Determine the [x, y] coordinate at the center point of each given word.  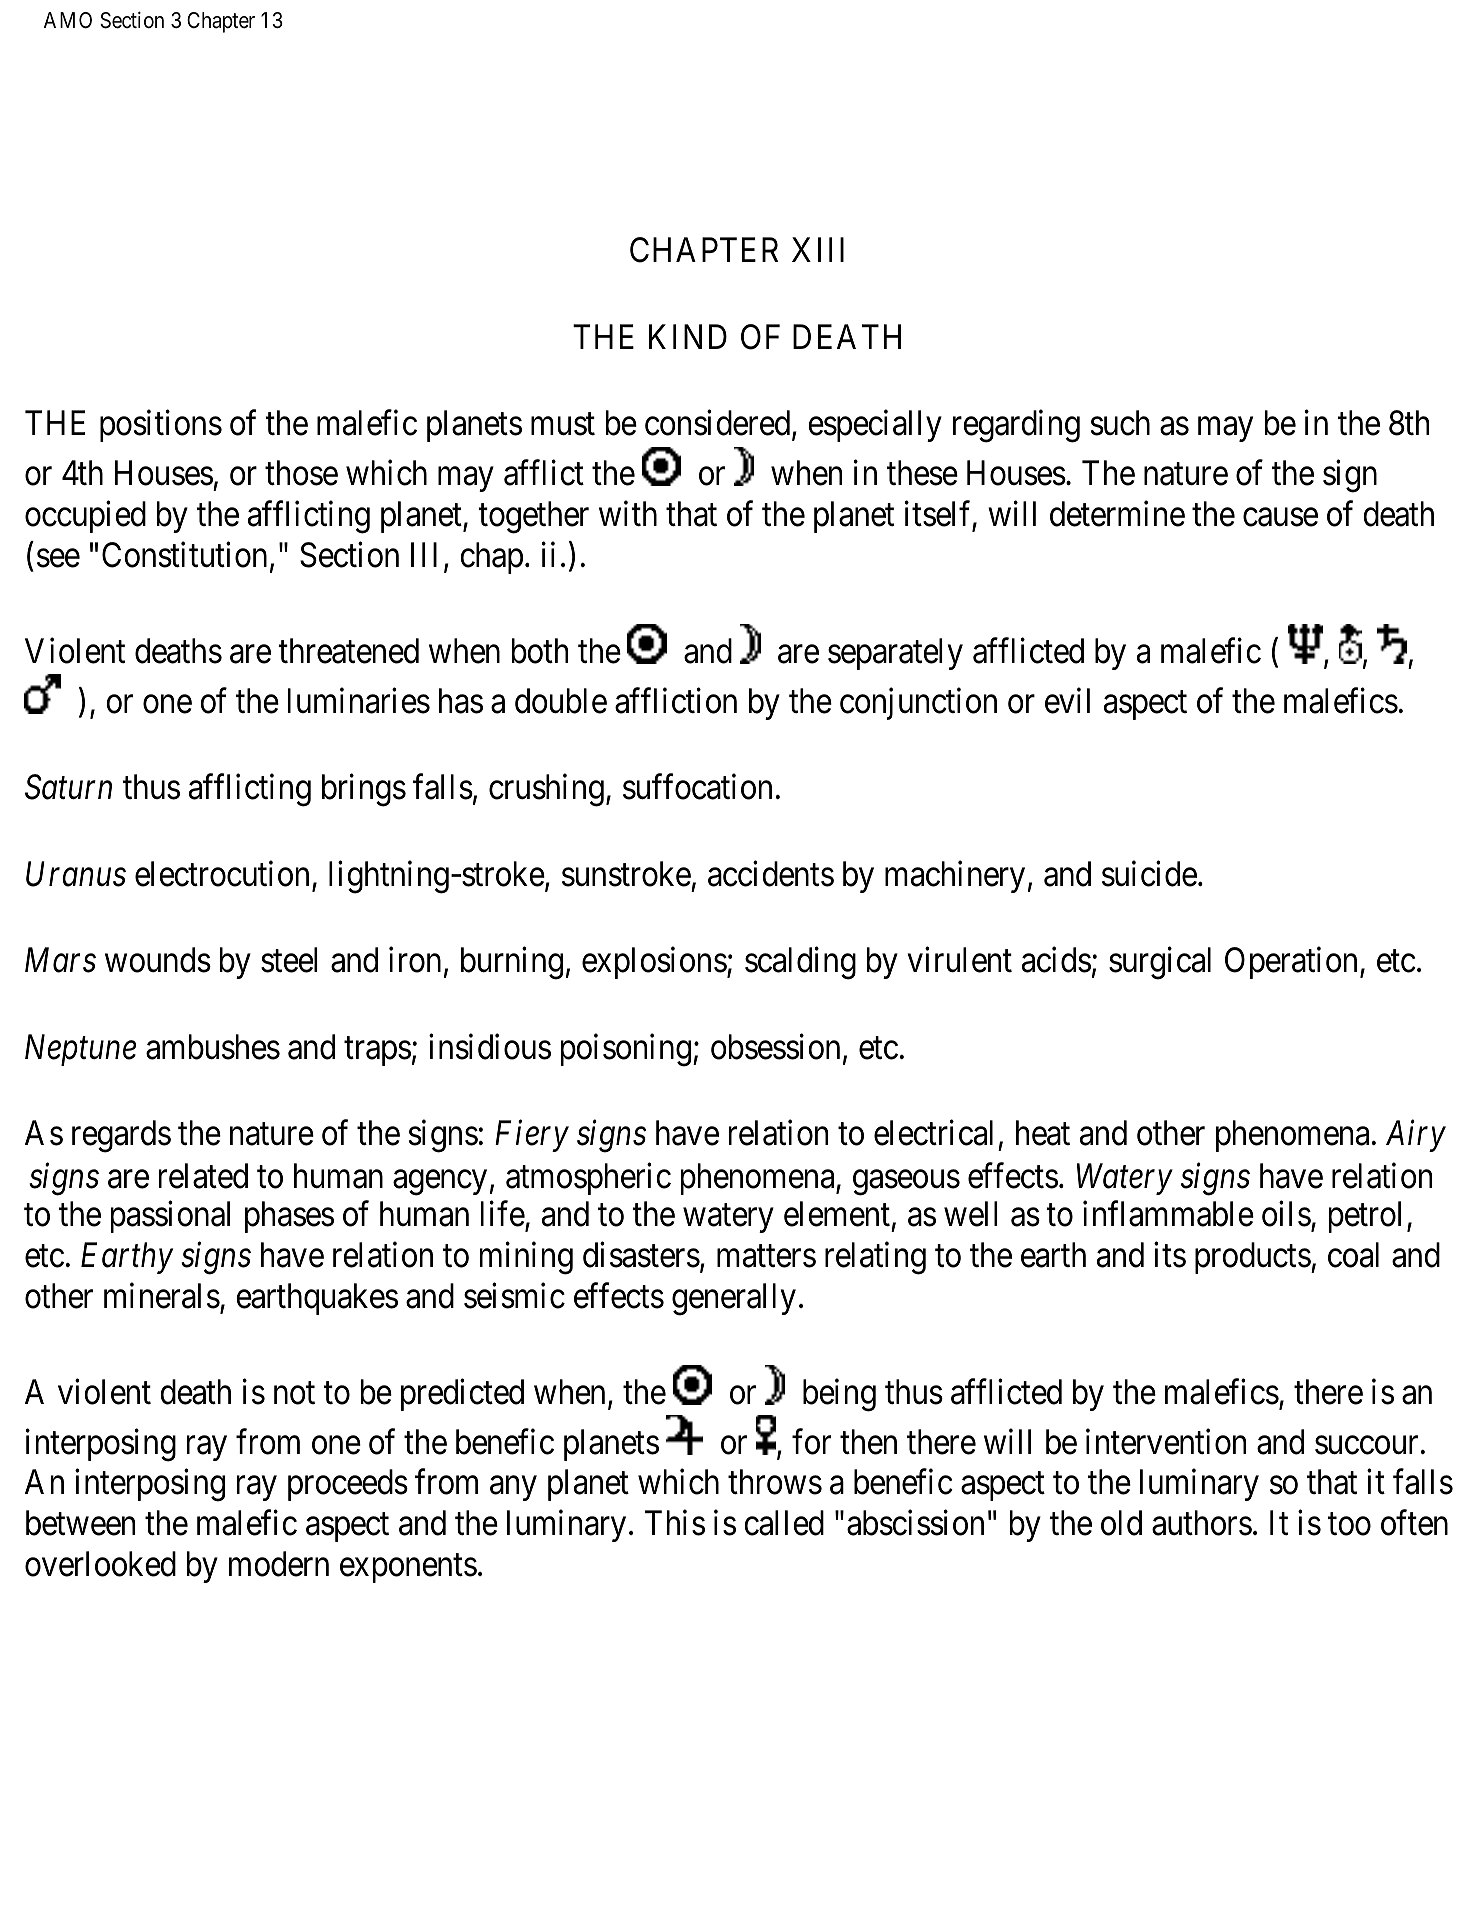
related [203, 1176]
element [837, 1214]
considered [719, 424]
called [784, 1523]
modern [279, 1564]
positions [161, 426]
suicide [1149, 874]
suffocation [697, 787]
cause [1280, 518]
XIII [818, 250]
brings [364, 790]
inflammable [1168, 1214]
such [1120, 423]
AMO [68, 20]
